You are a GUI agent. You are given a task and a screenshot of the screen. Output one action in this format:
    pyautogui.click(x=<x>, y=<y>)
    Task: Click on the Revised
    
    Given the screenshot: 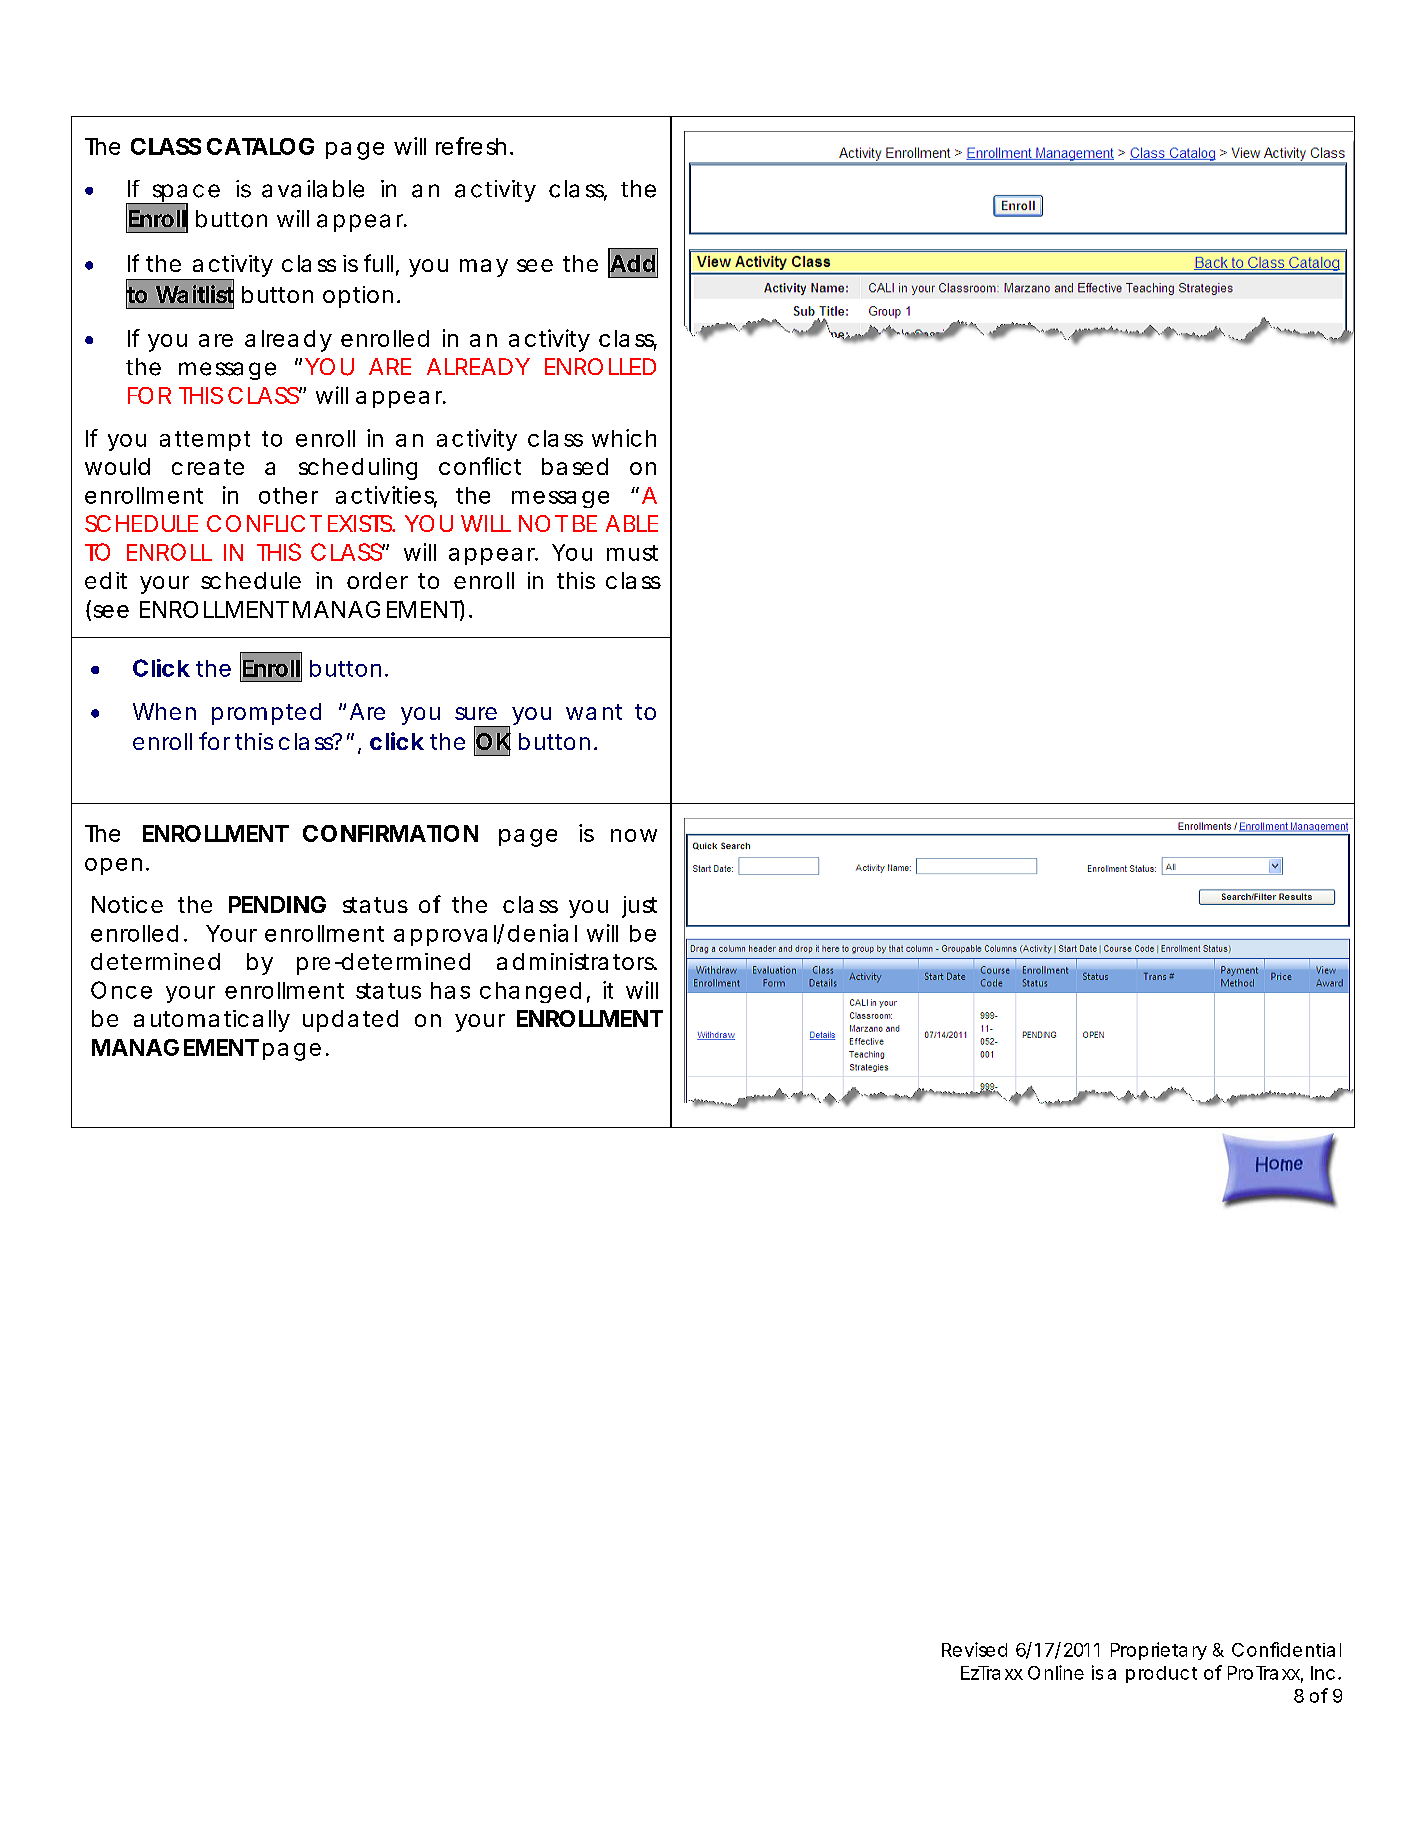 What is the action you would take?
    pyautogui.click(x=974, y=1649)
